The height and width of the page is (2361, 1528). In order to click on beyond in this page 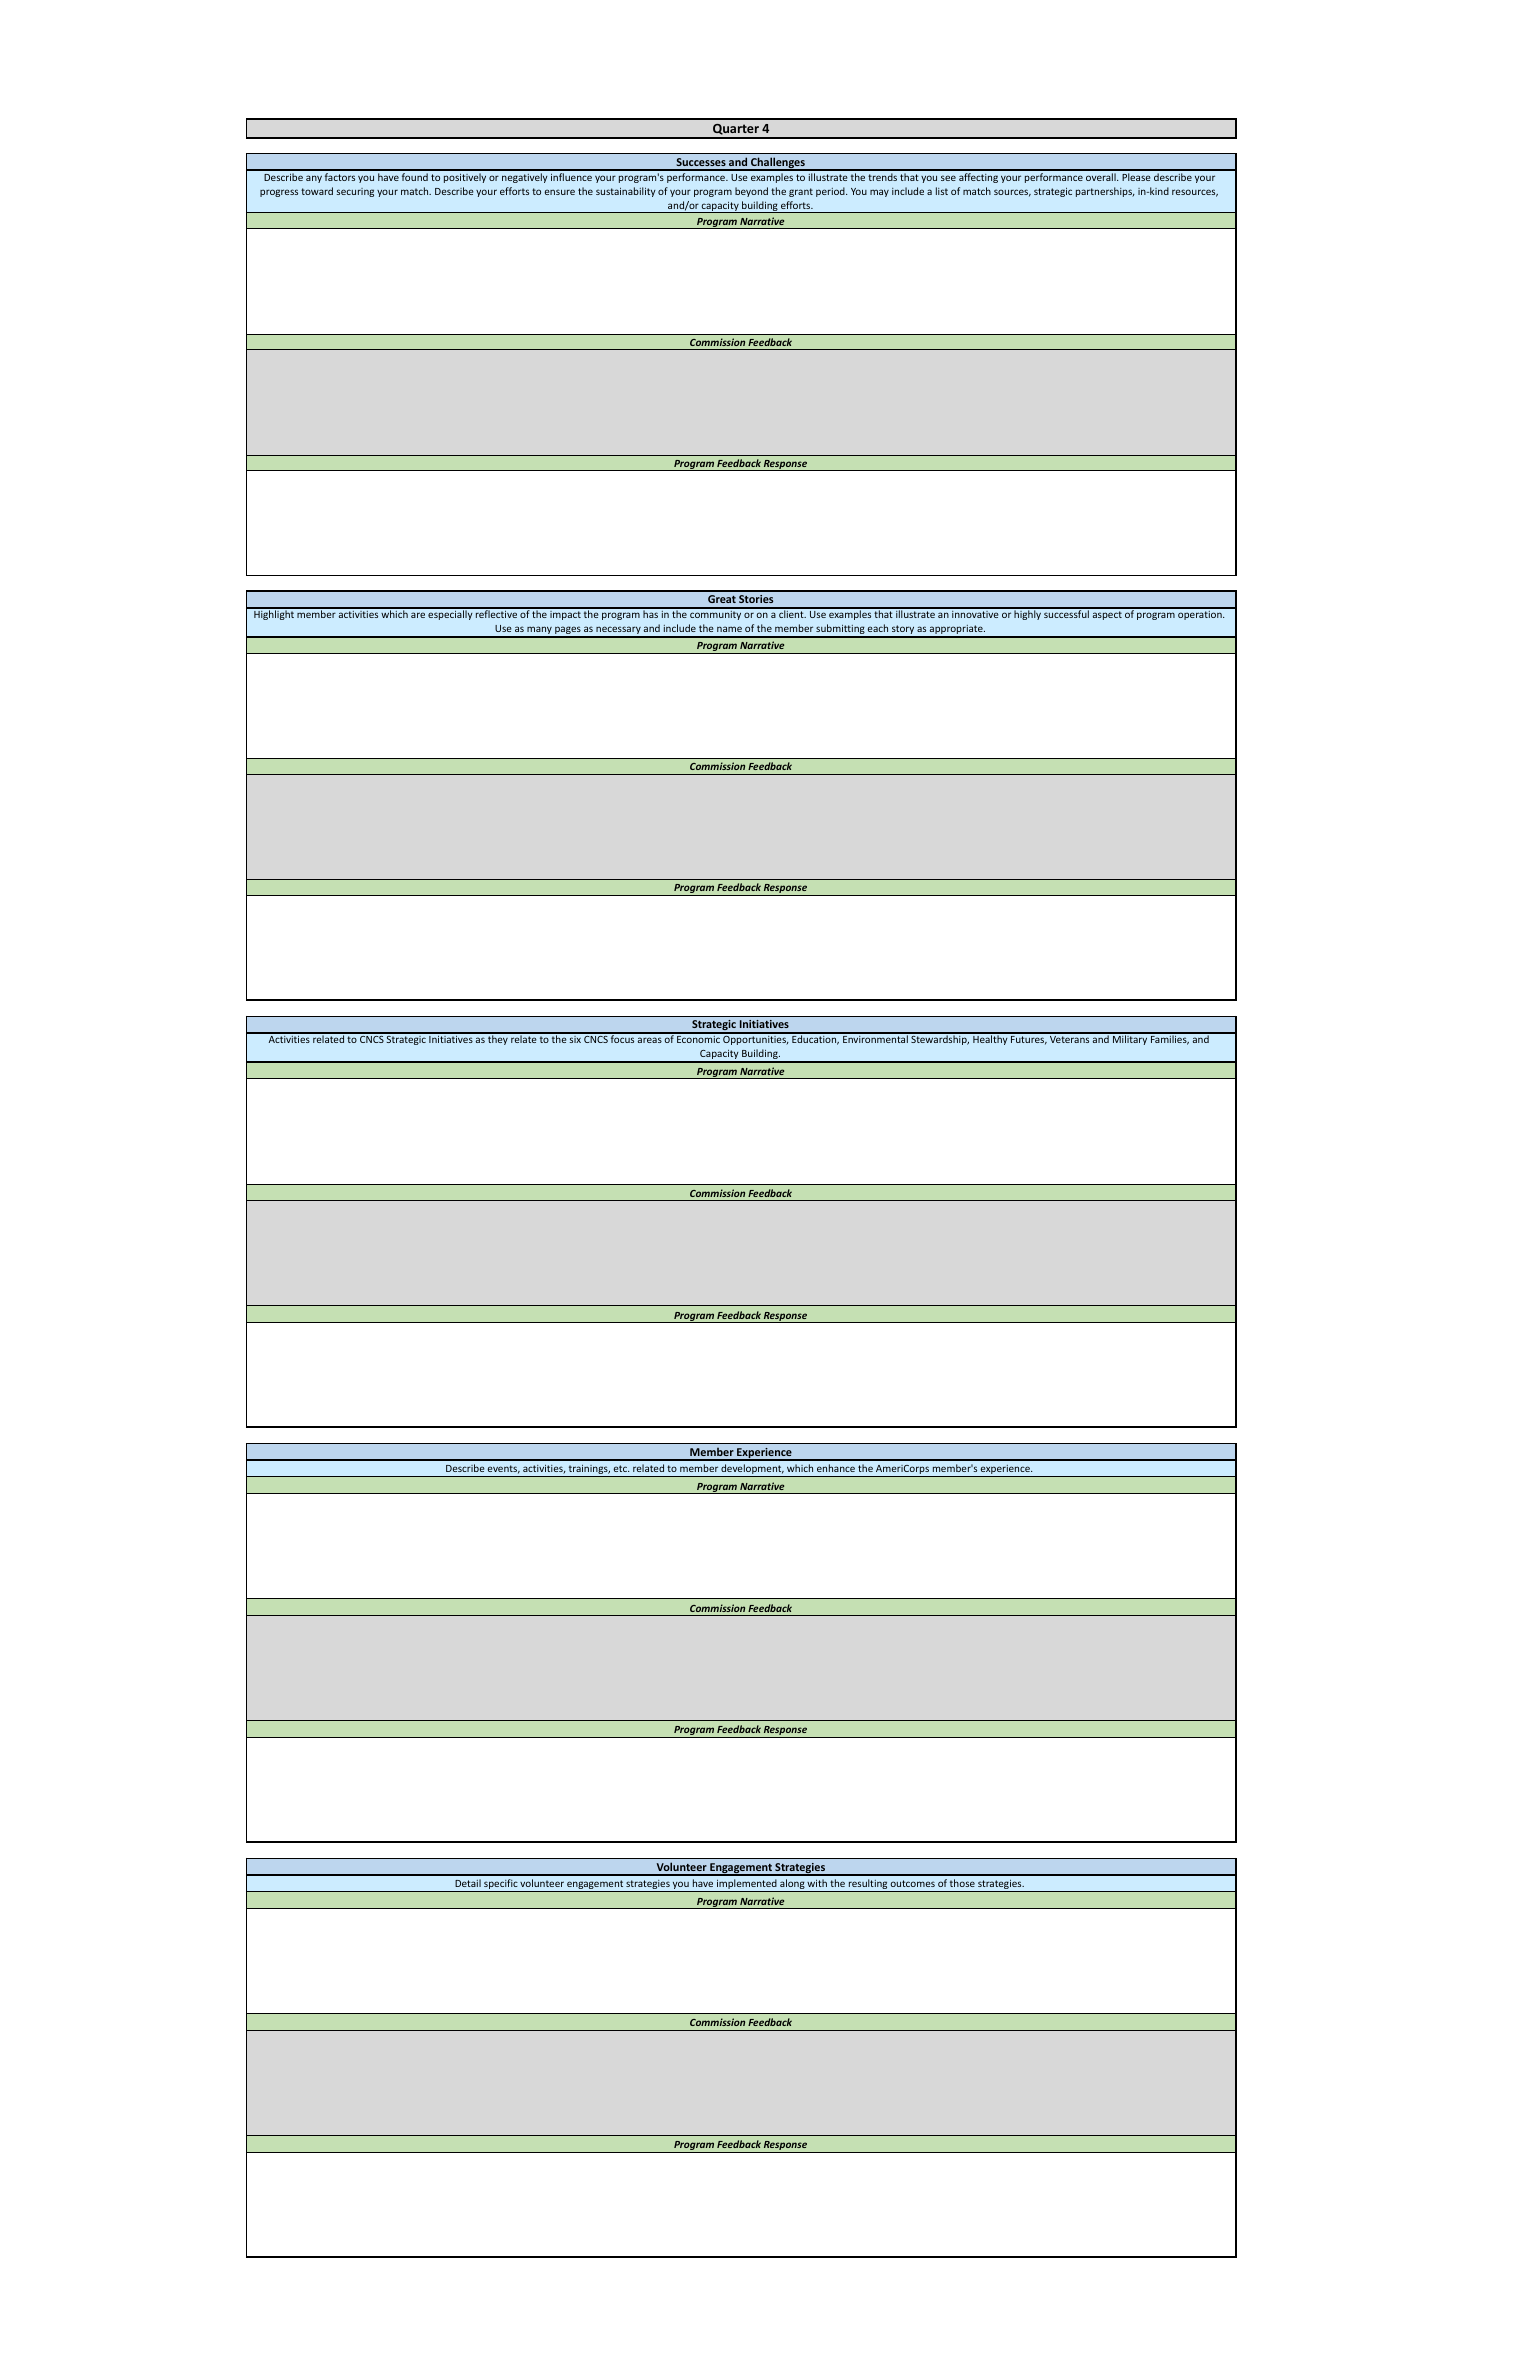, I will do `click(751, 192)`.
